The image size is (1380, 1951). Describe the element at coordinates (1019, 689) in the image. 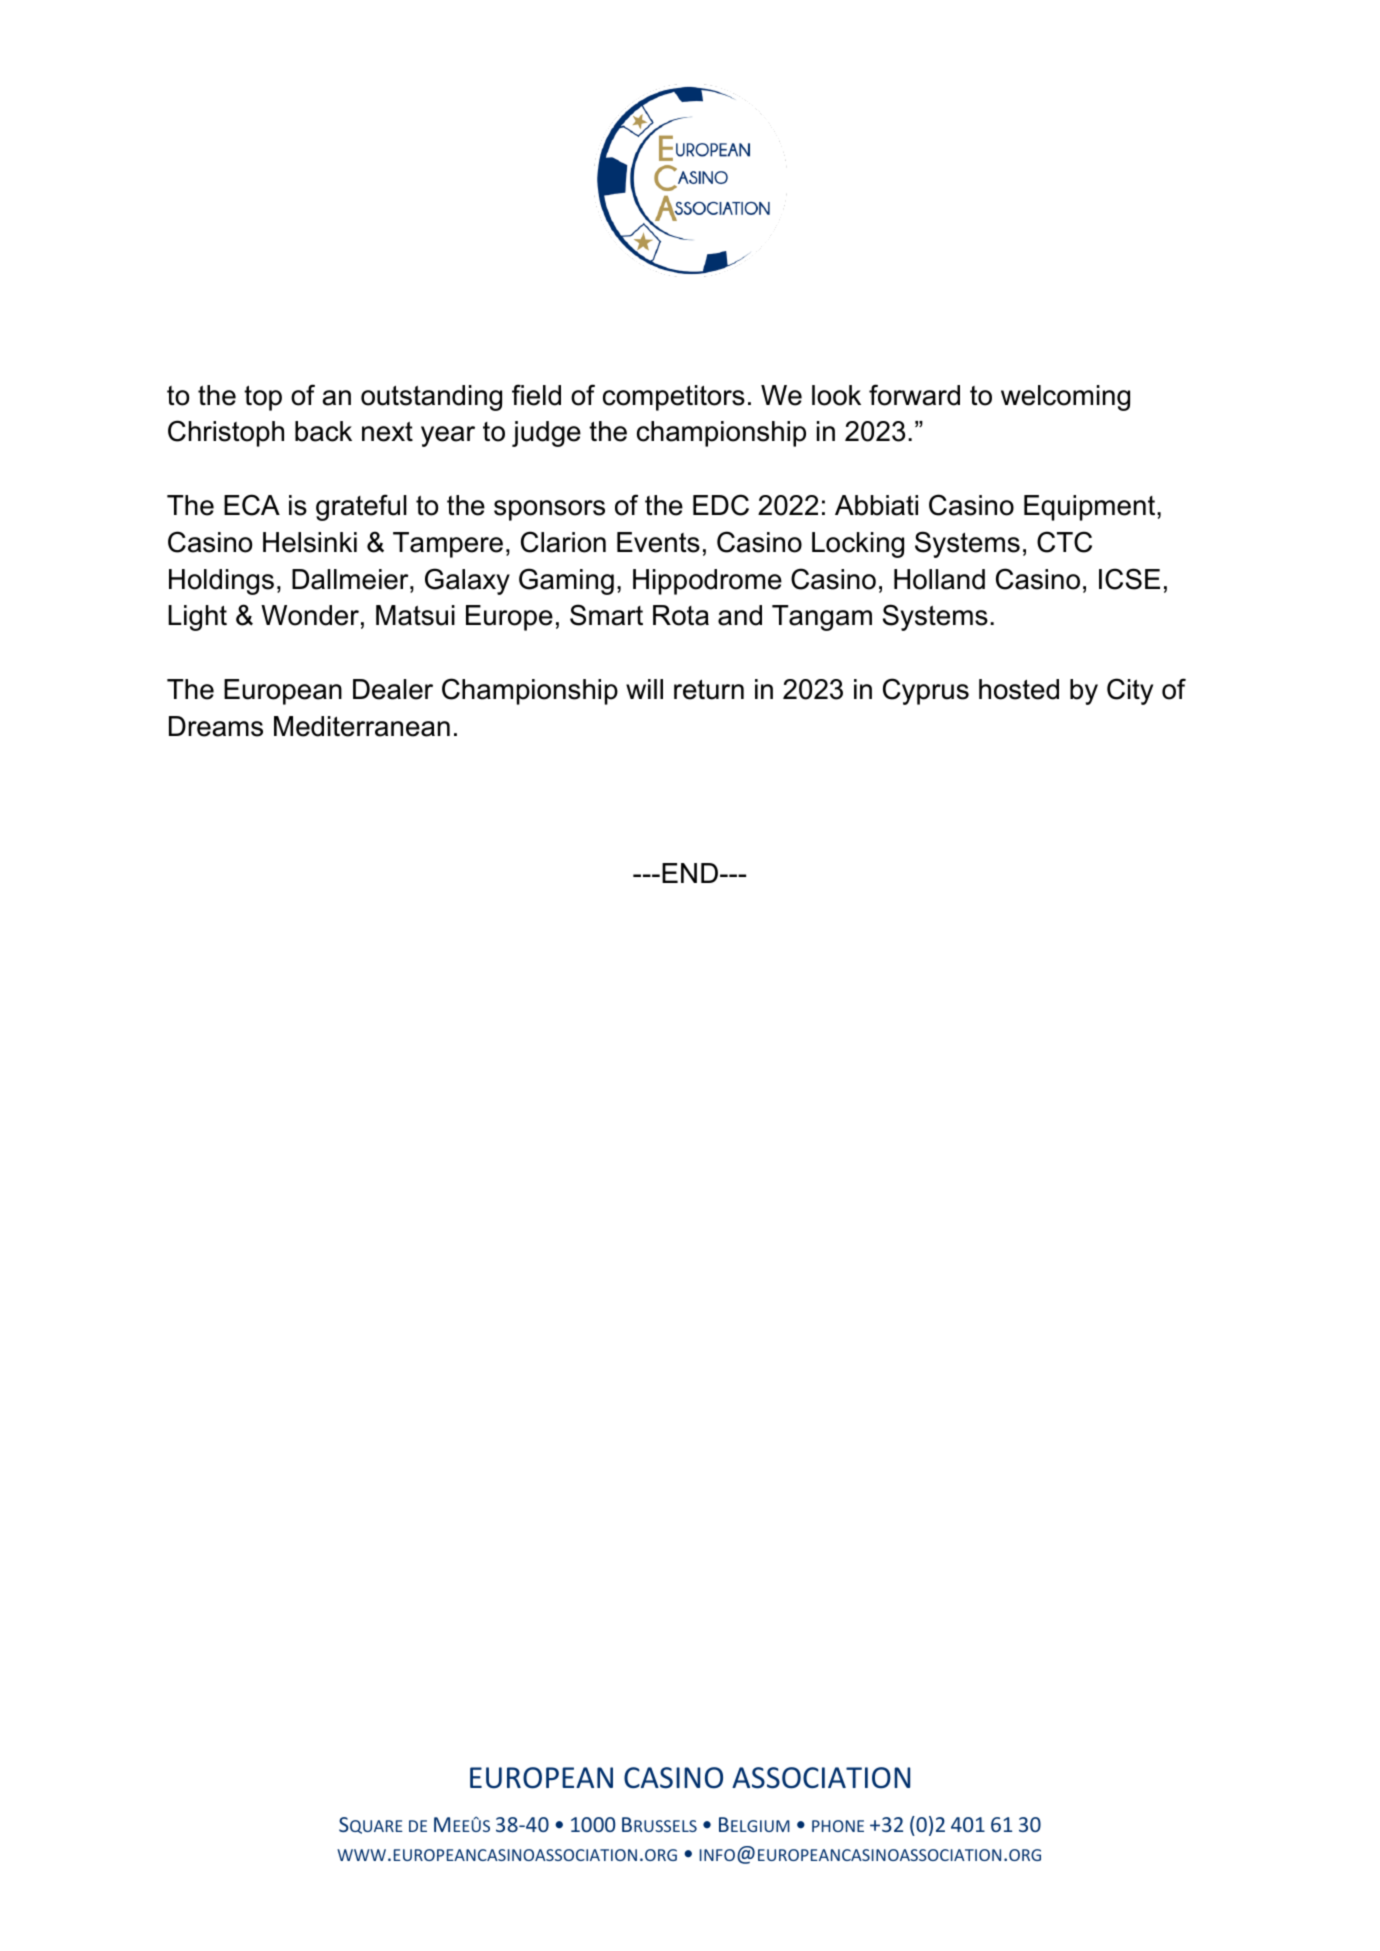

I see `hosted` at that location.
